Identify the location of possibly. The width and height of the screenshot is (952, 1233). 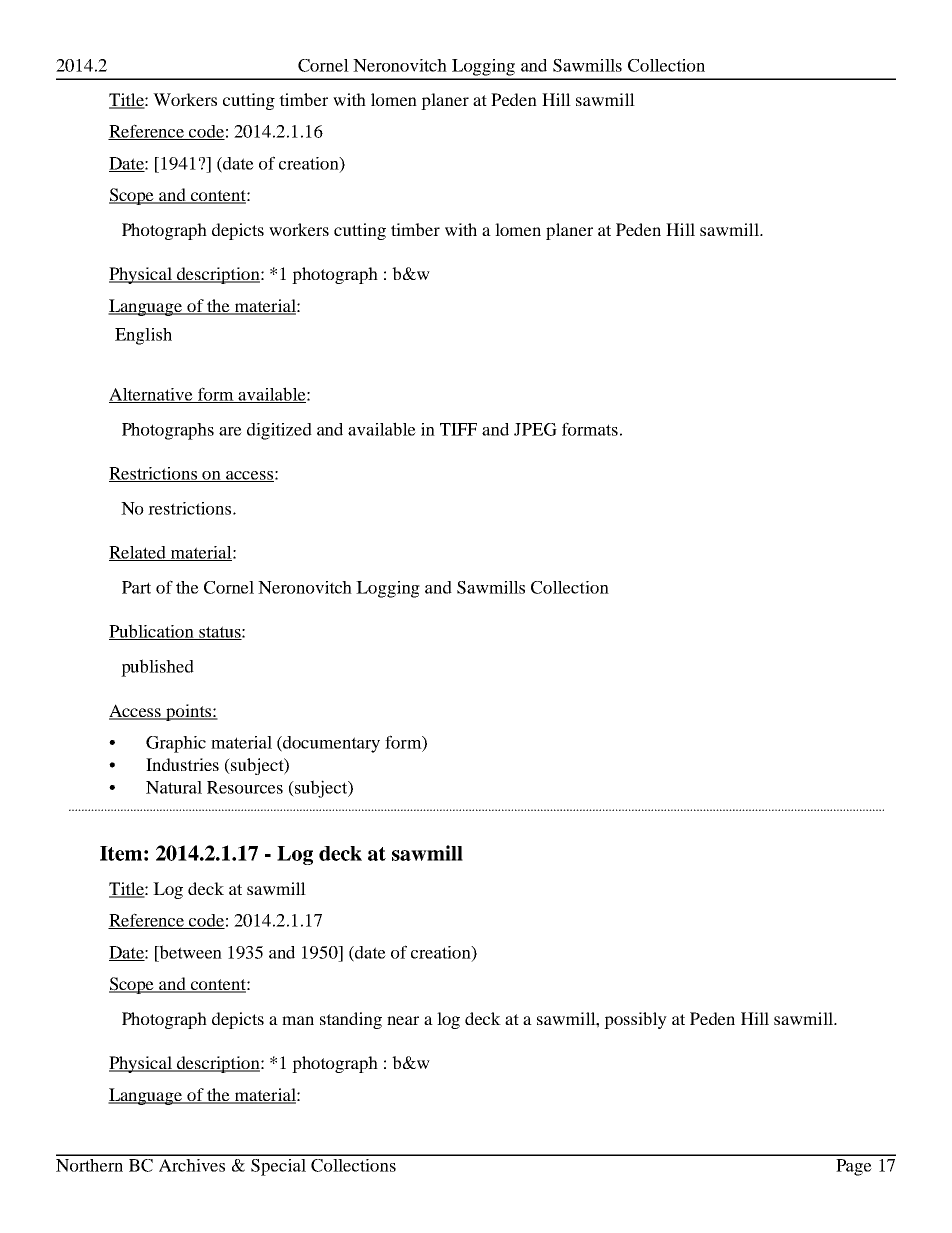
(635, 1020).
